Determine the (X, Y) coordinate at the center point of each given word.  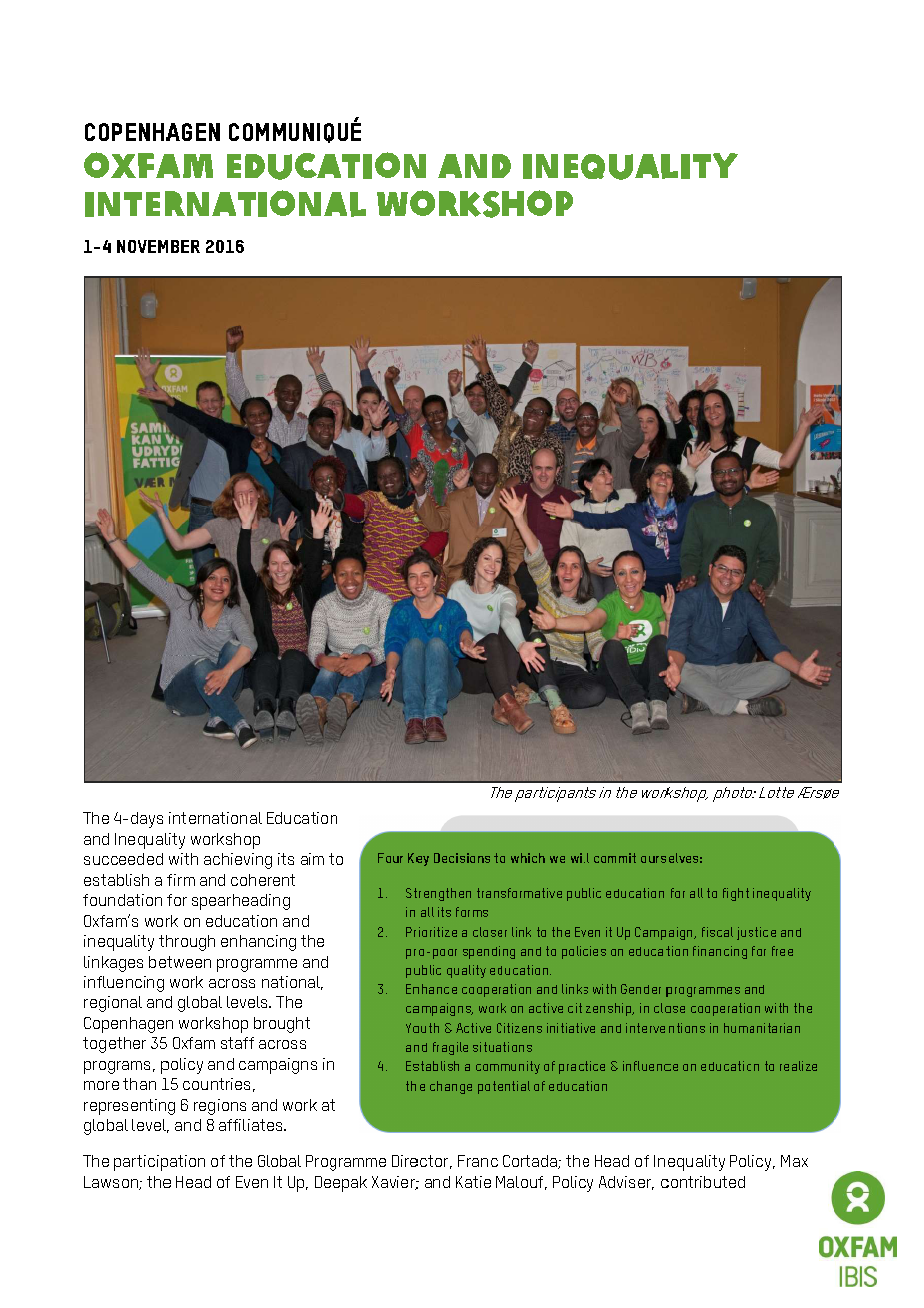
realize (798, 1066)
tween (189, 962)
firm (181, 880)
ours (653, 859)
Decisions (462, 858)
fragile (450, 1048)
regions (220, 1107)
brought (282, 1025)
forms (472, 912)
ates (268, 1125)
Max (794, 1161)
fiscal (717, 932)
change (451, 1087)
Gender (641, 989)
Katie (473, 1182)
